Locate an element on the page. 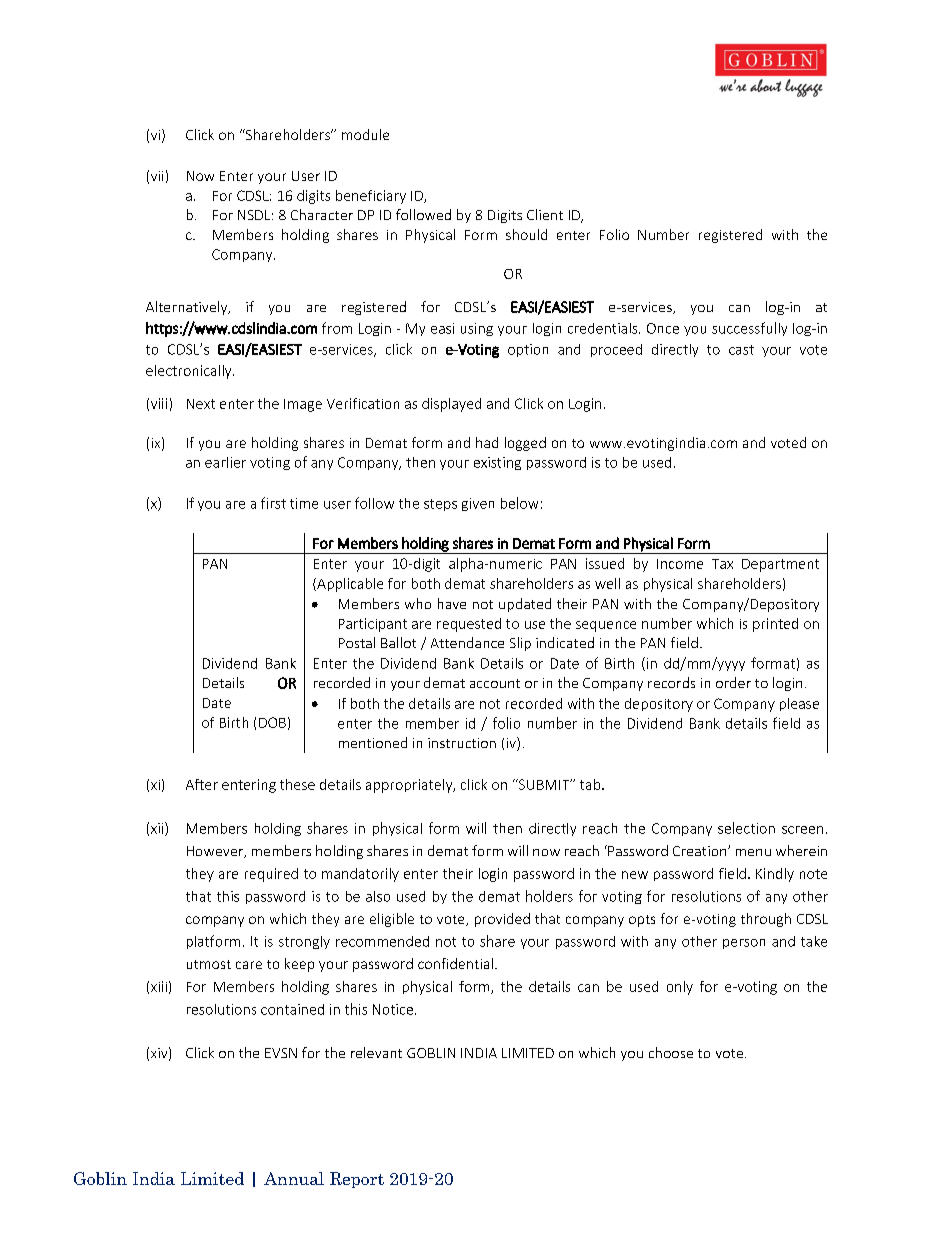  Character is located at coordinates (322, 214).
